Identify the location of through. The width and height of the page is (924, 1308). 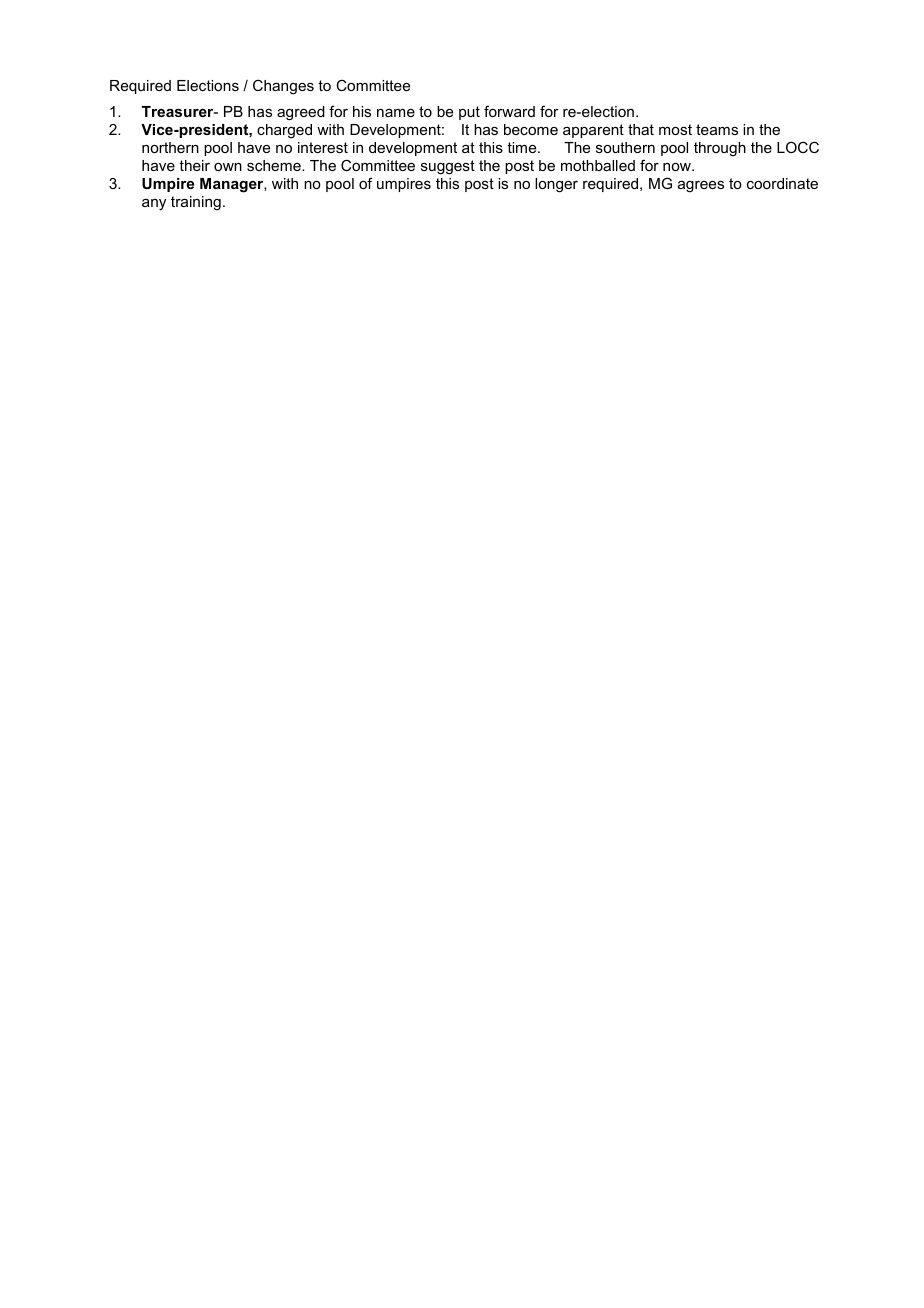
(720, 149).
